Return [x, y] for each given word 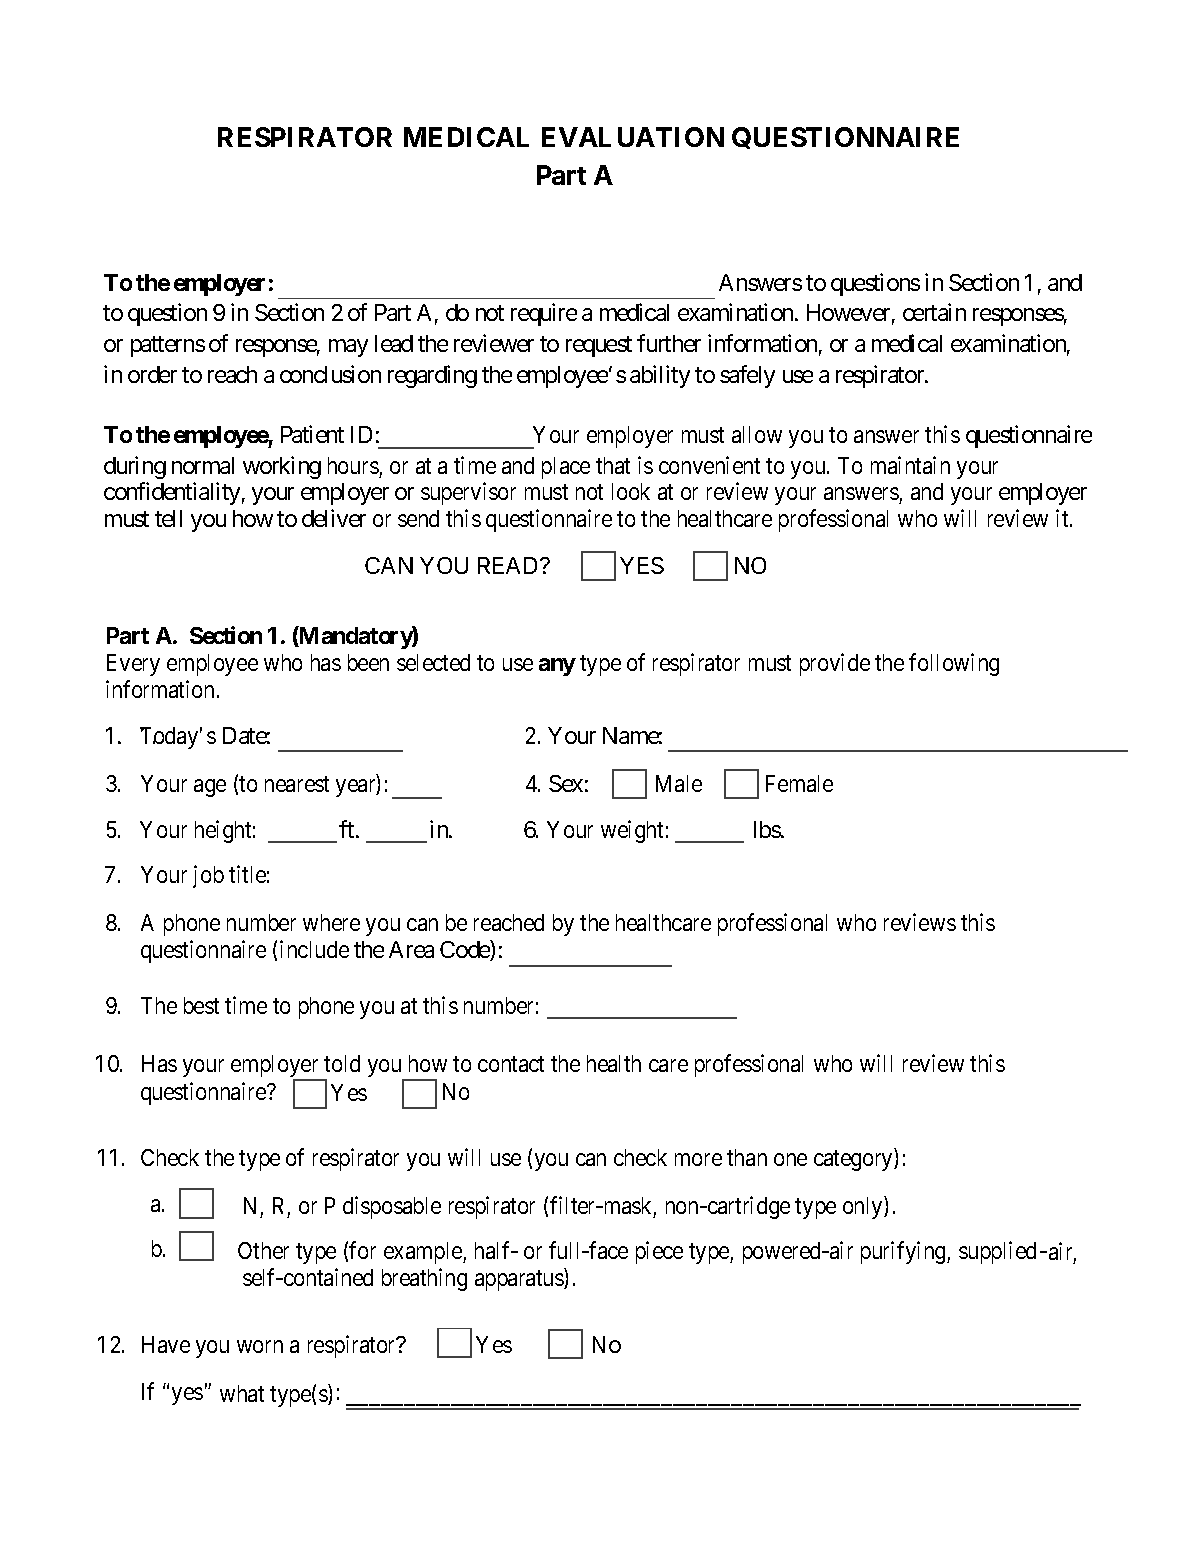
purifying [904, 1252]
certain [934, 312]
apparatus [520, 1280]
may [348, 348]
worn [260, 1347]
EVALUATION [633, 137]
